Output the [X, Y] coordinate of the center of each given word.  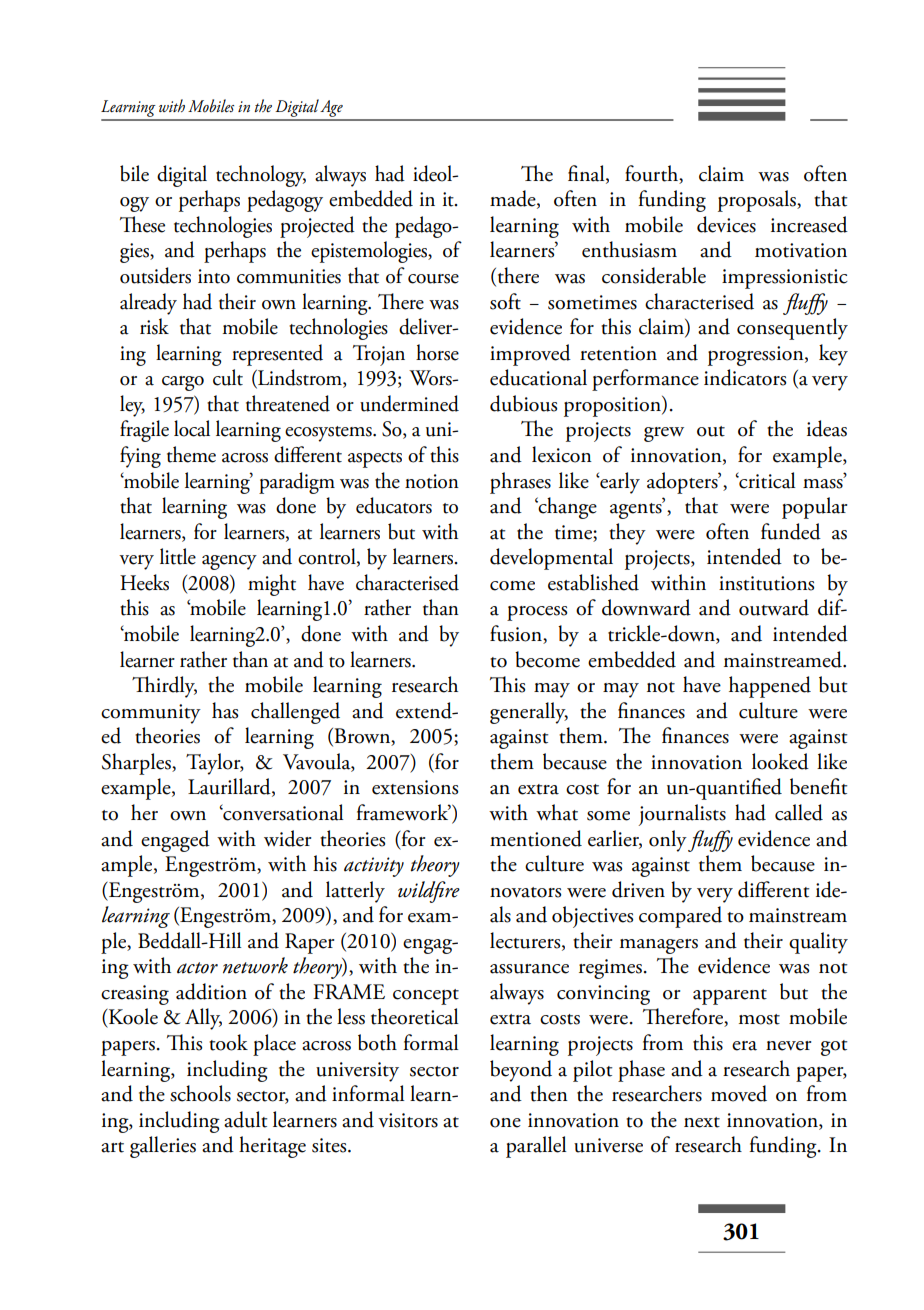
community [151, 714]
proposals [758, 201]
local [192, 428]
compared [680, 917]
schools [200, 1093]
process [537, 613]
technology [261, 176]
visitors [408, 1120]
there [517, 276]
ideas [827, 428]
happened [770, 687]
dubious [523, 403]
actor [197, 968]
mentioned [536, 838]
